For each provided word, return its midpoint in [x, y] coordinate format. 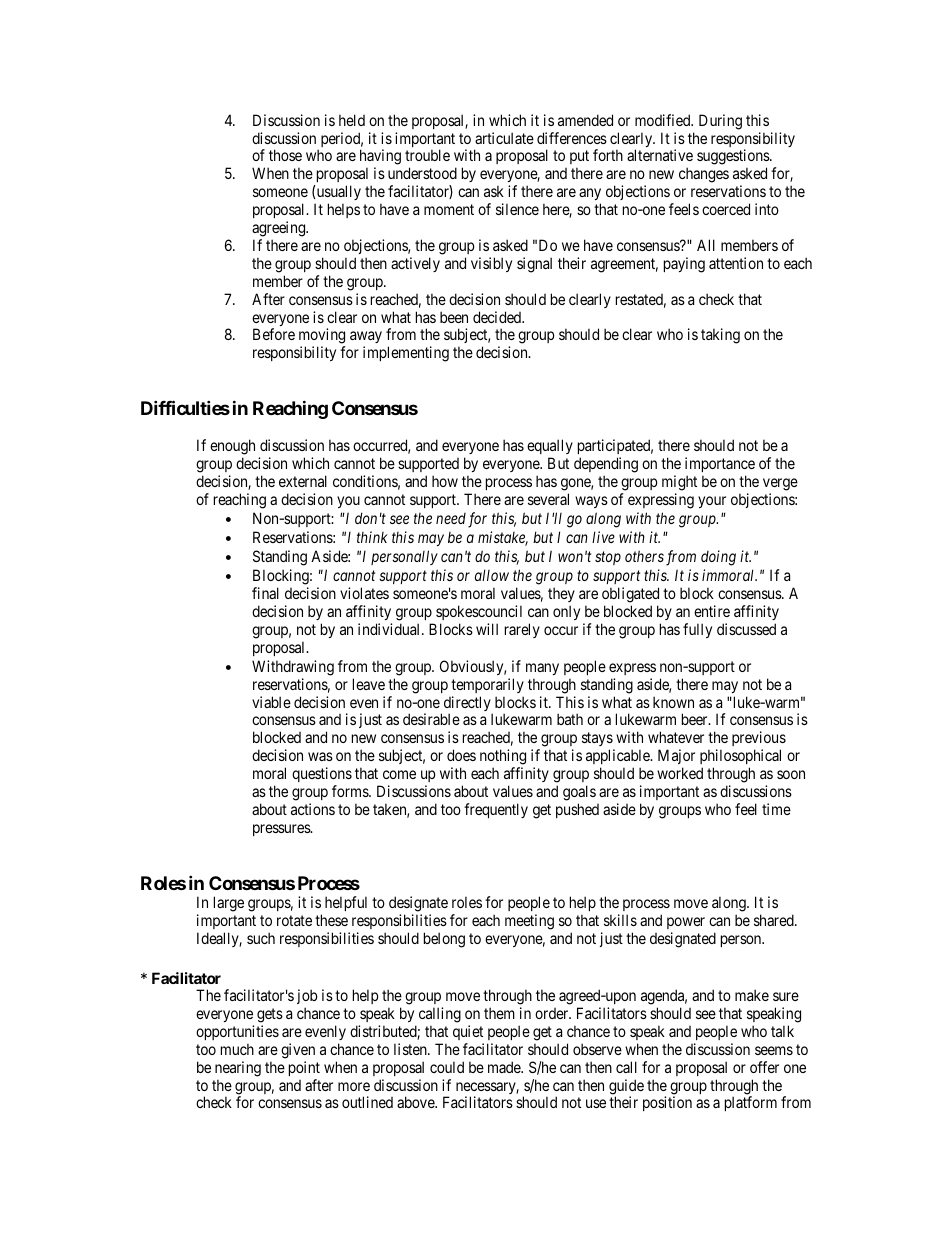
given [298, 1051]
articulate [504, 138]
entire [712, 611]
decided [498, 317]
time [776, 809]
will [487, 629]
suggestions [734, 158]
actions [313, 809]
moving [322, 337]
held [352, 120]
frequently [496, 810]
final [265, 593]
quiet [468, 1032]
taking [720, 336]
